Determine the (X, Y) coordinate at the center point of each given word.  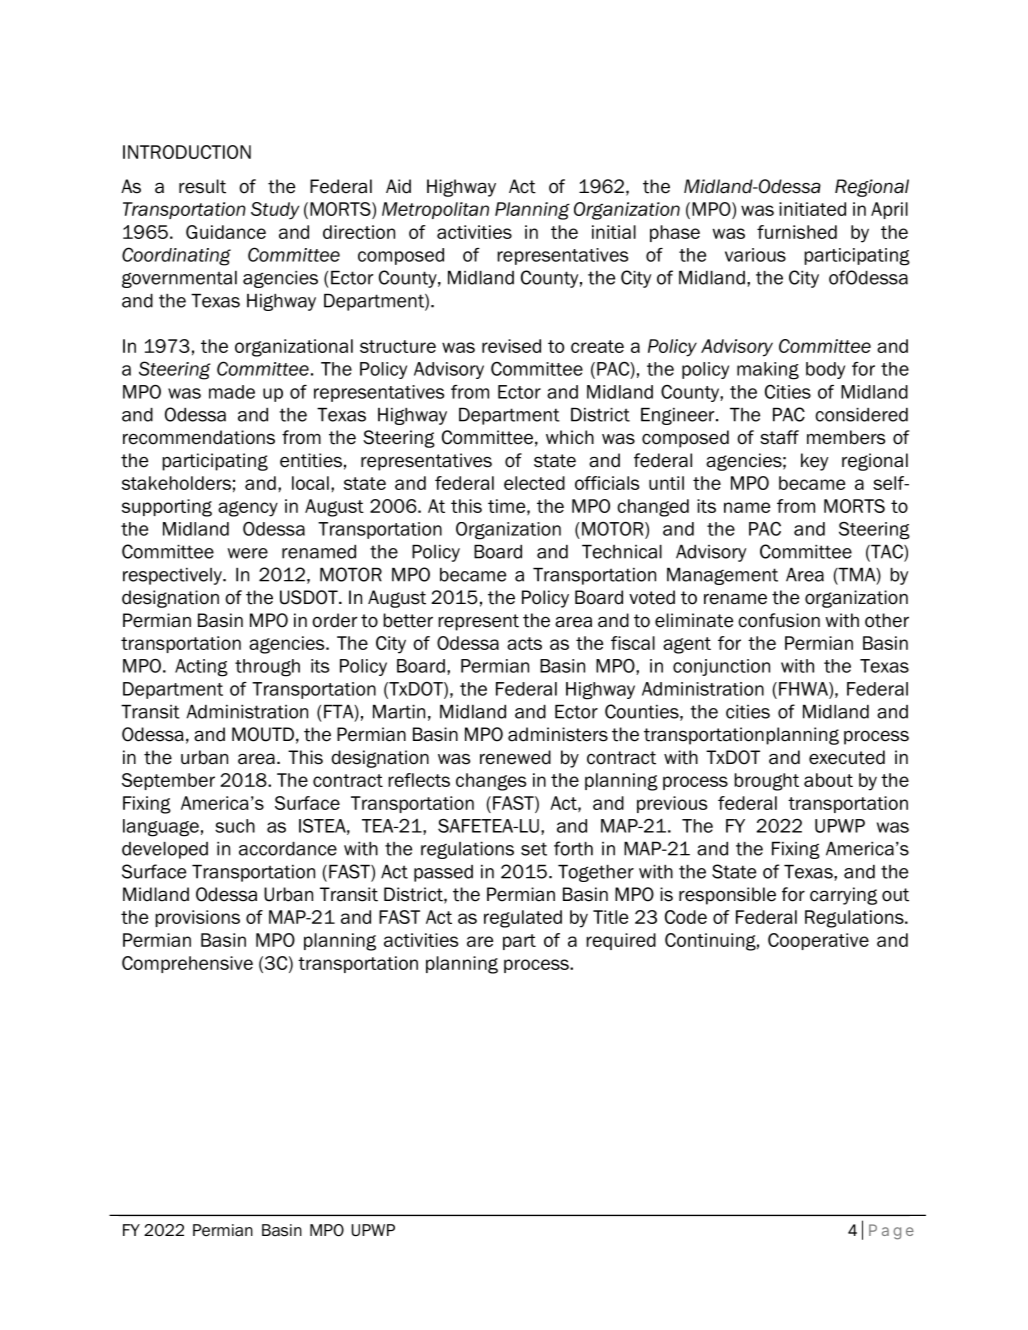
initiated (812, 209)
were (248, 553)
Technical (622, 552)
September (168, 781)
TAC (887, 552)
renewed (515, 757)
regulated (523, 919)
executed (847, 757)
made (232, 392)
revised (511, 346)
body (825, 370)
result (202, 186)
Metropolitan (435, 210)
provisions (197, 918)
